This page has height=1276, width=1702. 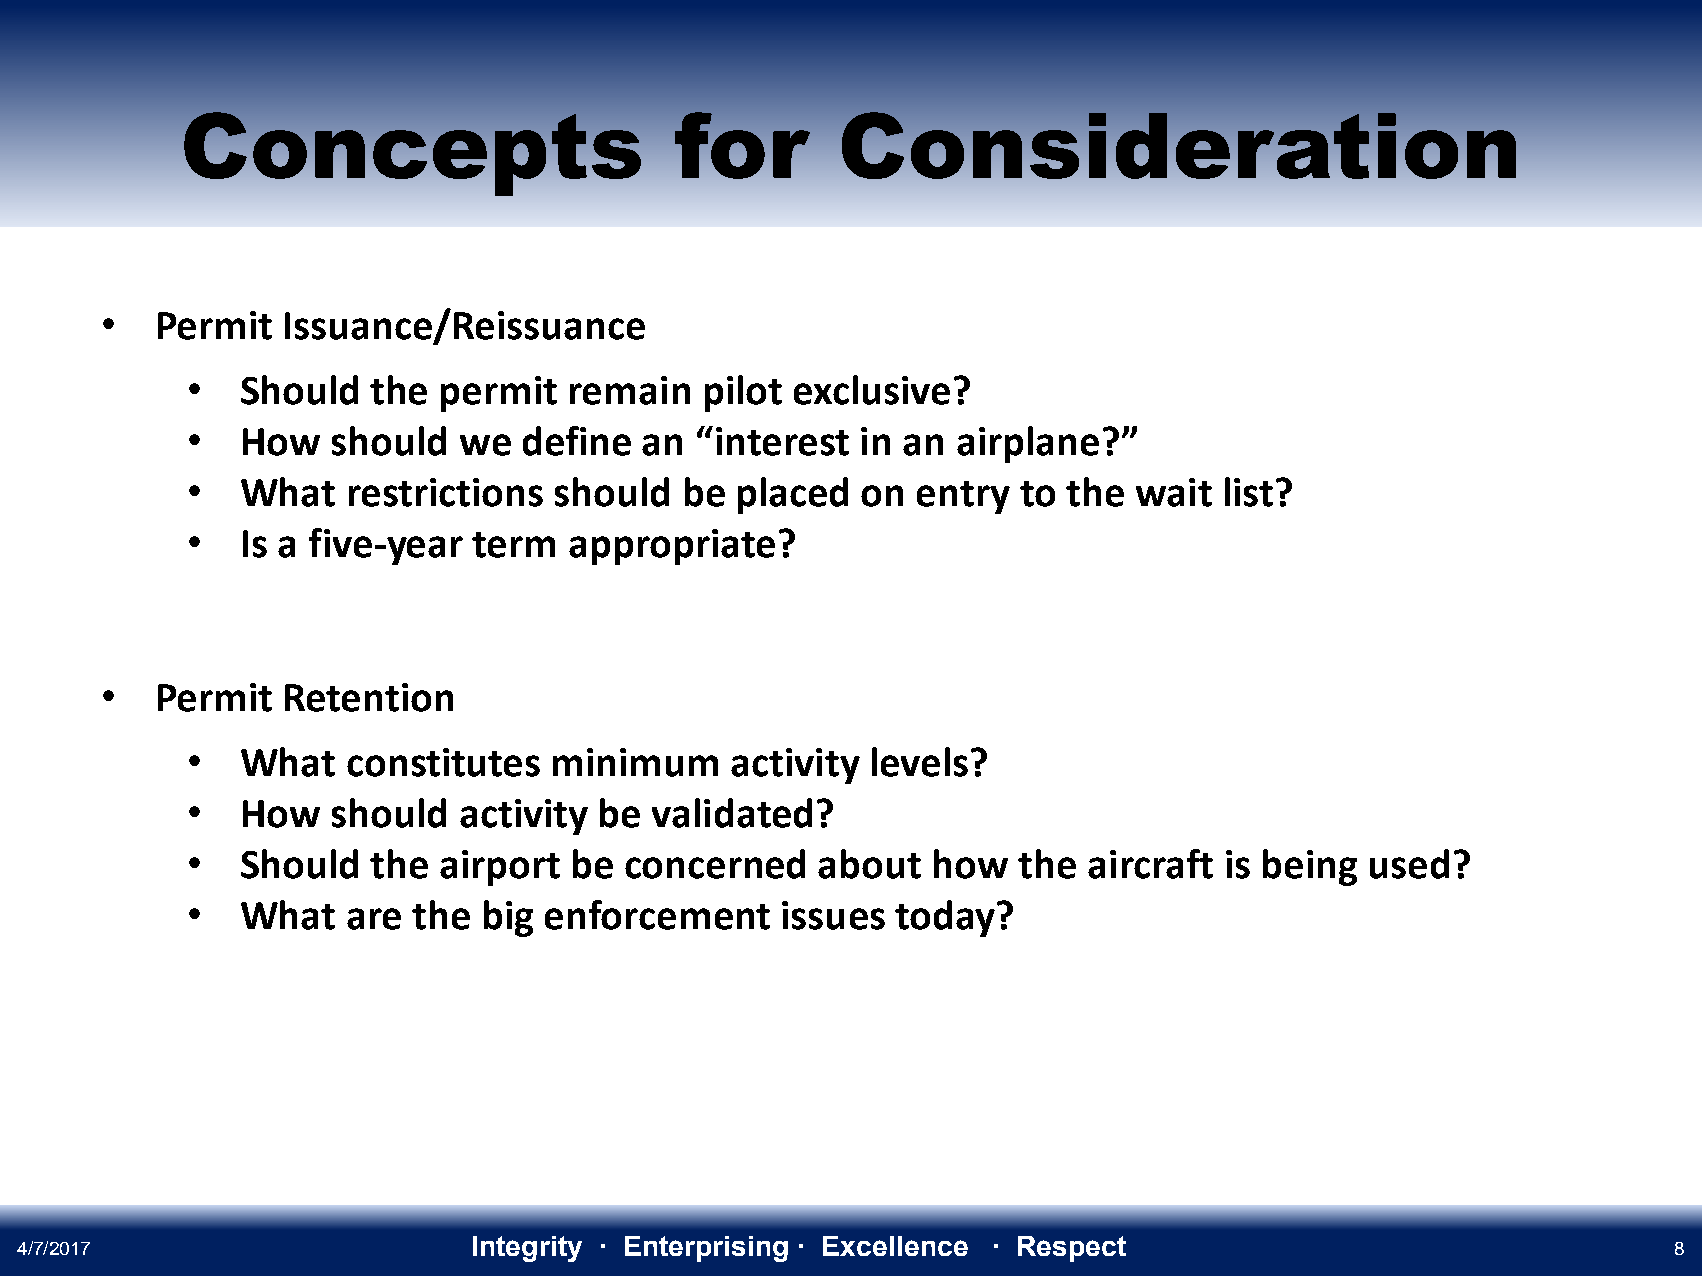 What do you see at coordinates (1179, 145) in the page?
I see `Consideration` at bounding box center [1179, 145].
